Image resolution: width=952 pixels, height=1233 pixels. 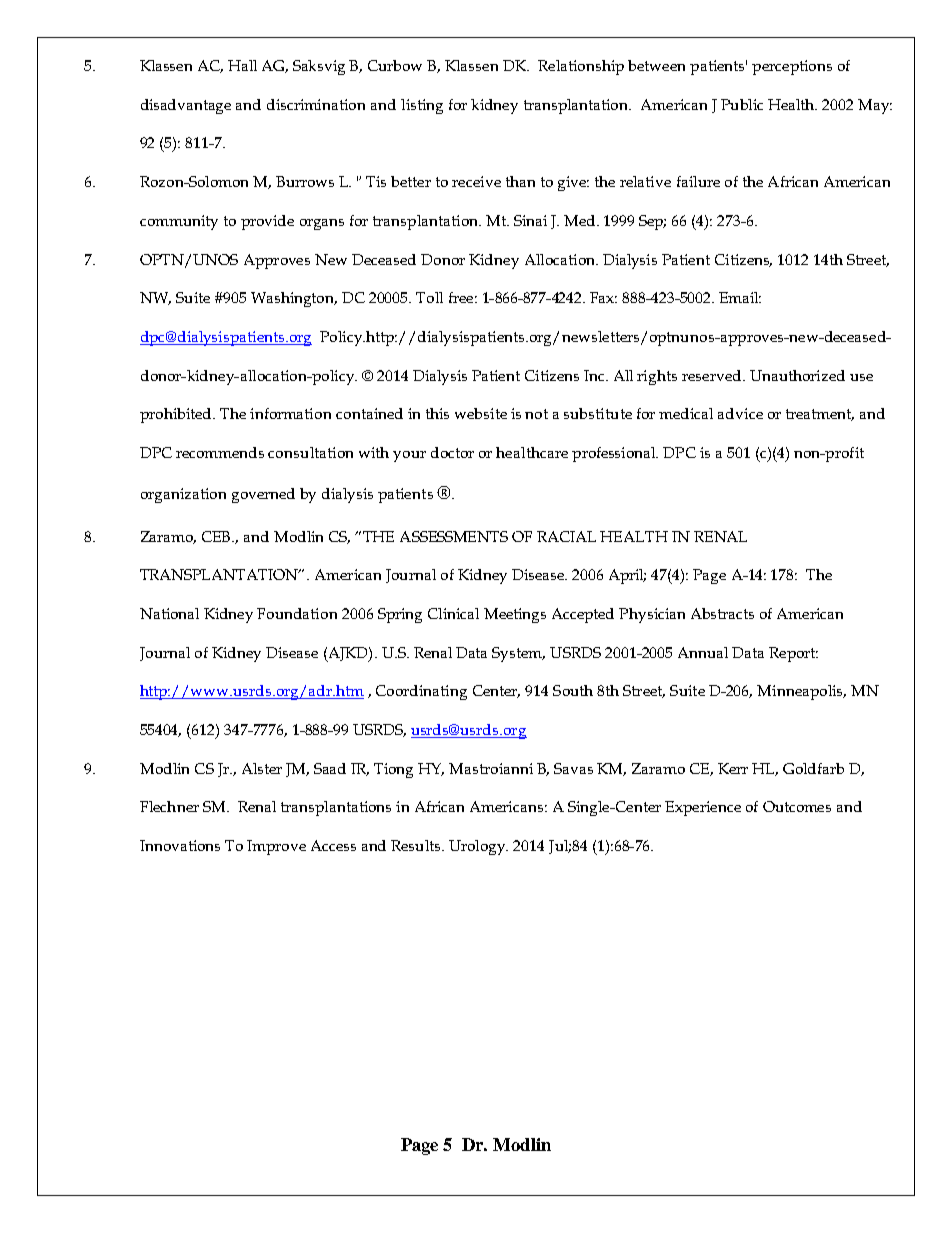 I want to click on Outcomes, so click(x=797, y=806).
